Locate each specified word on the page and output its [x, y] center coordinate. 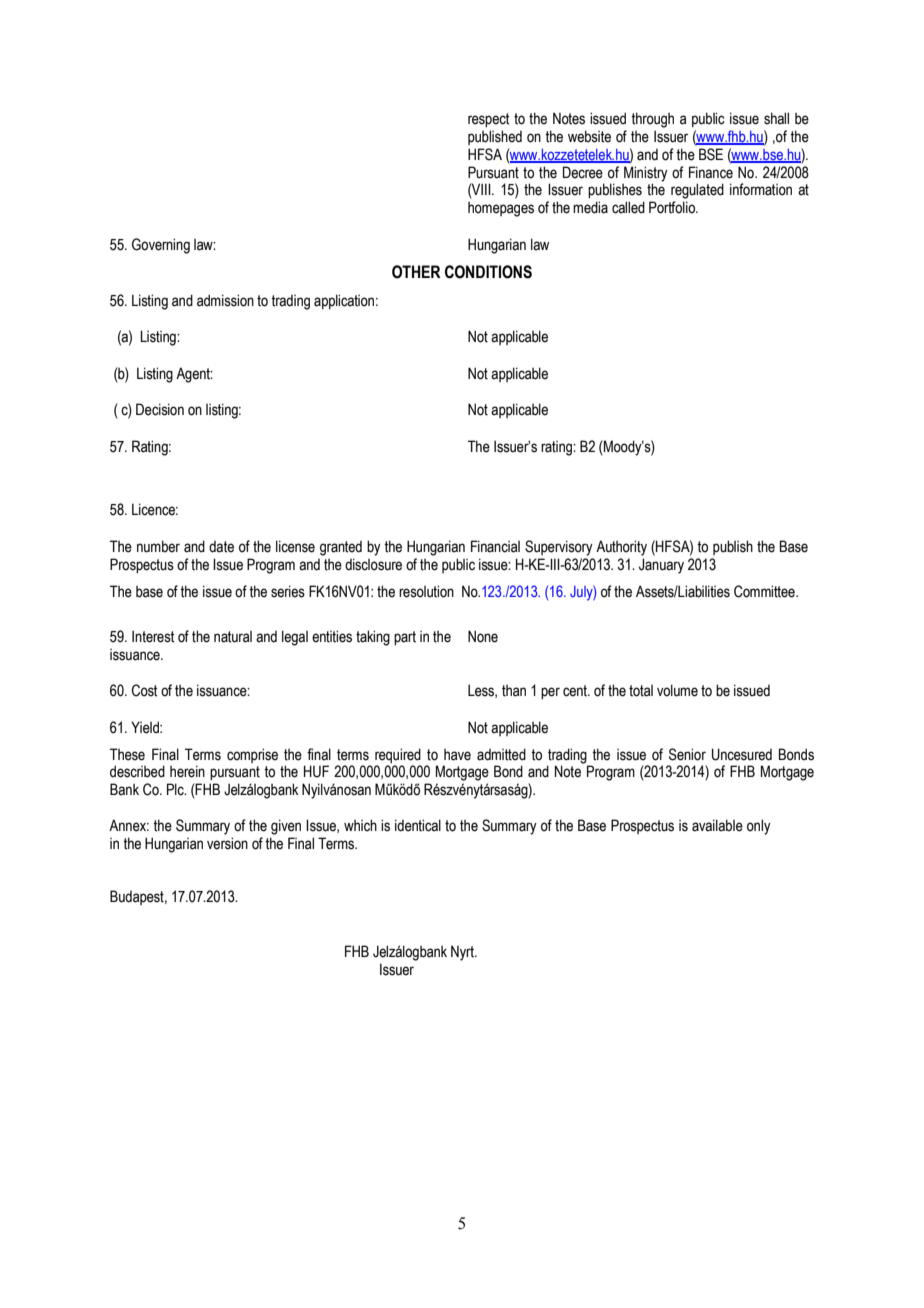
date [221, 547]
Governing [161, 246]
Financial [495, 546]
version [227, 843]
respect [489, 120]
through [652, 120]
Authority [621, 548]
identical [418, 825]
